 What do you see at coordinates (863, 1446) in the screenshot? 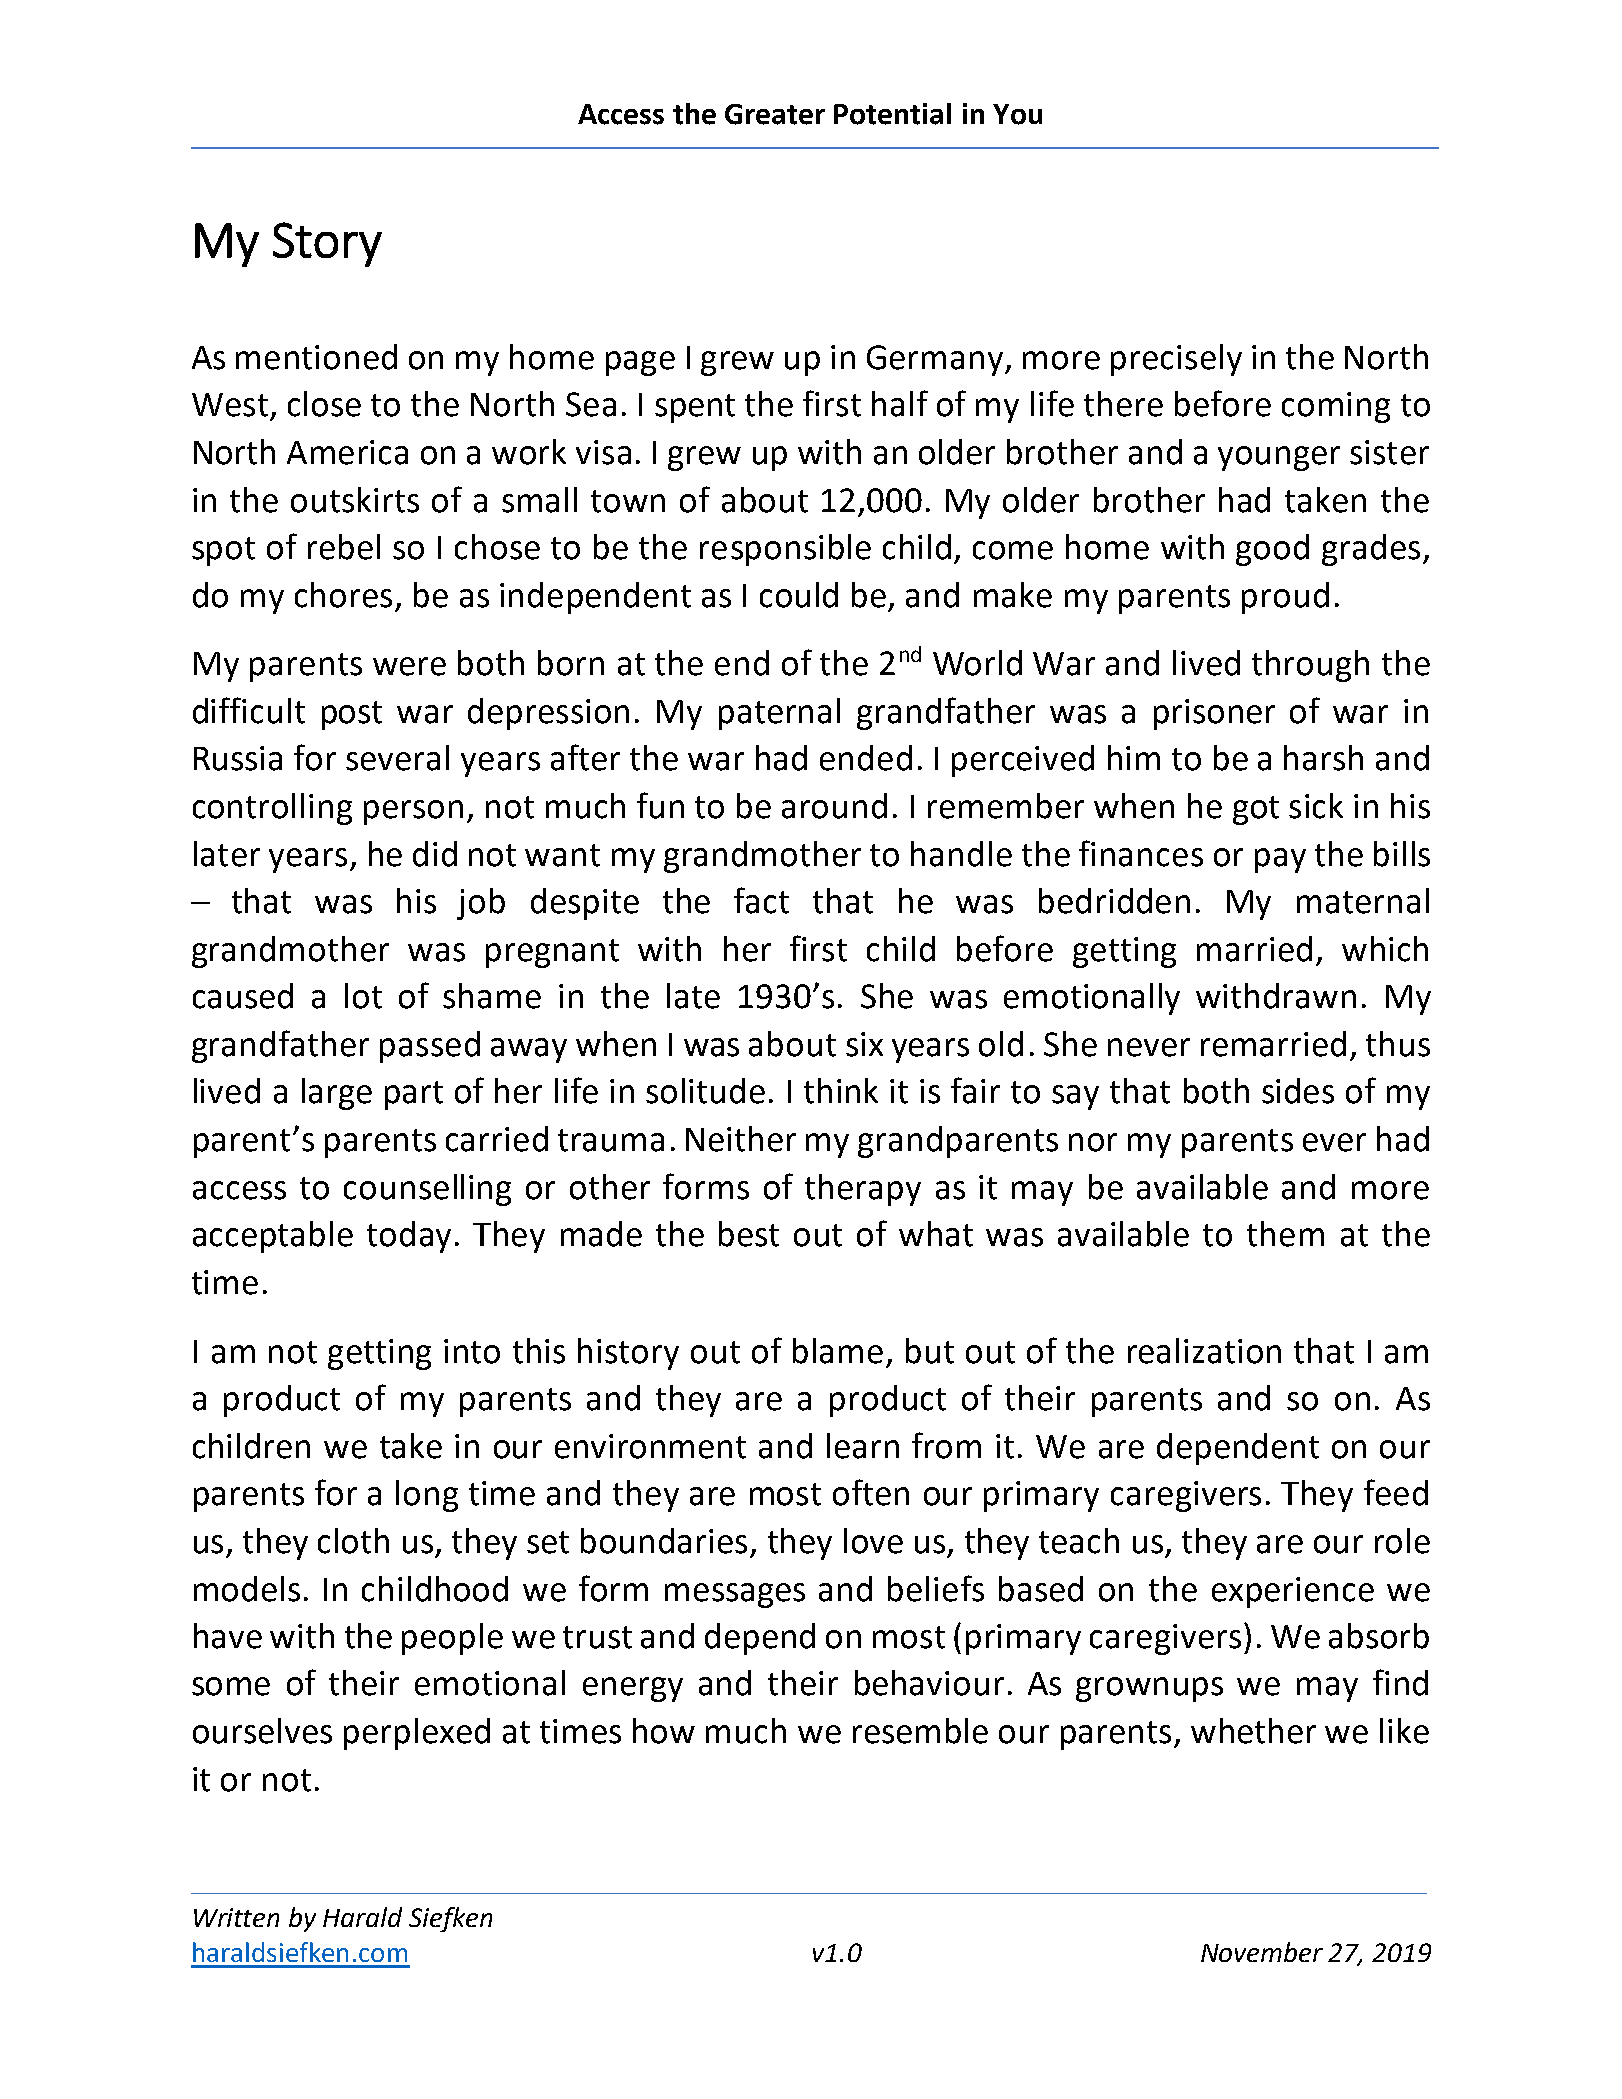
I see `learn` at bounding box center [863, 1446].
